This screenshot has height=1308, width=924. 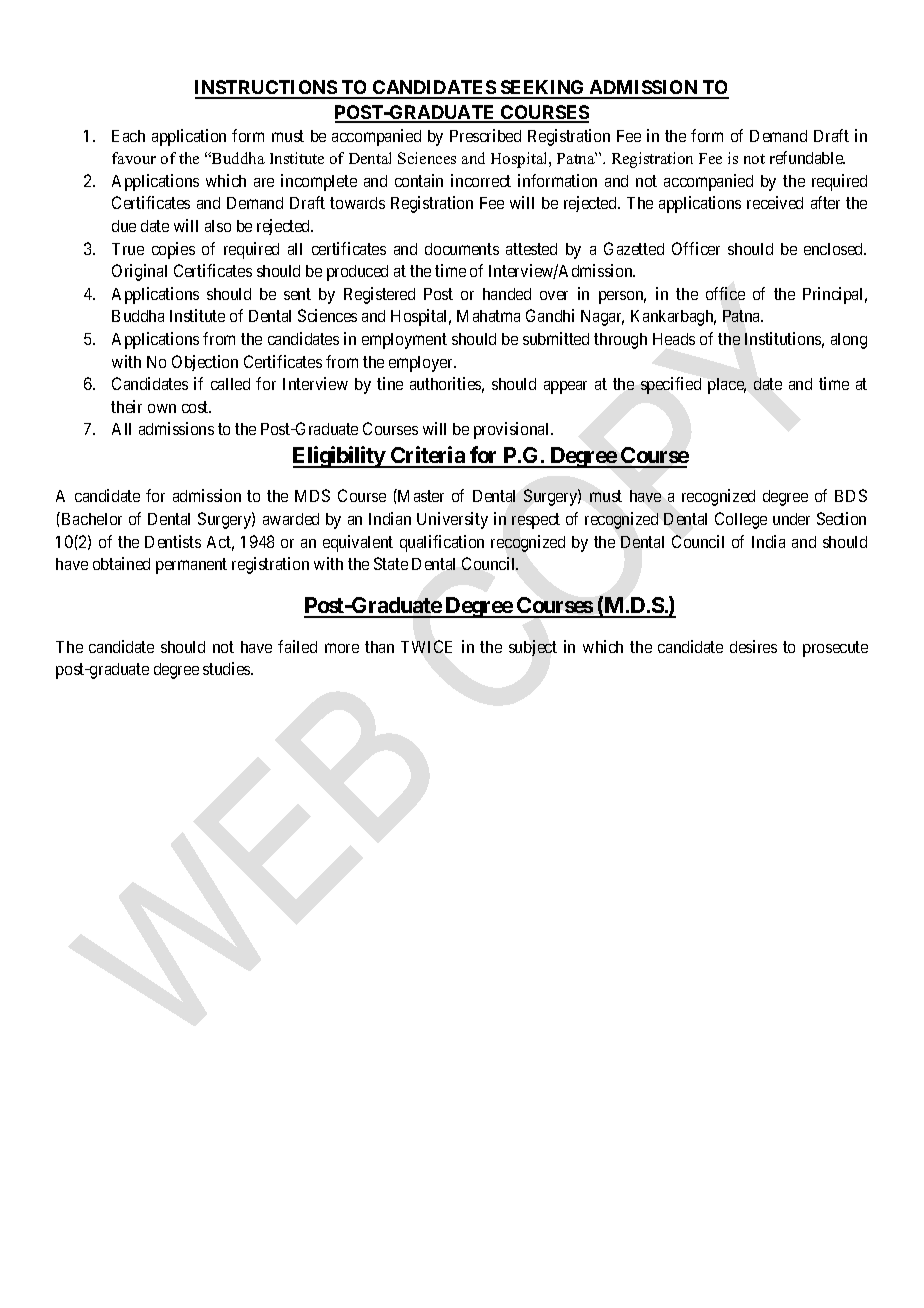 What do you see at coordinates (422, 364) in the screenshot?
I see `employer` at bounding box center [422, 364].
